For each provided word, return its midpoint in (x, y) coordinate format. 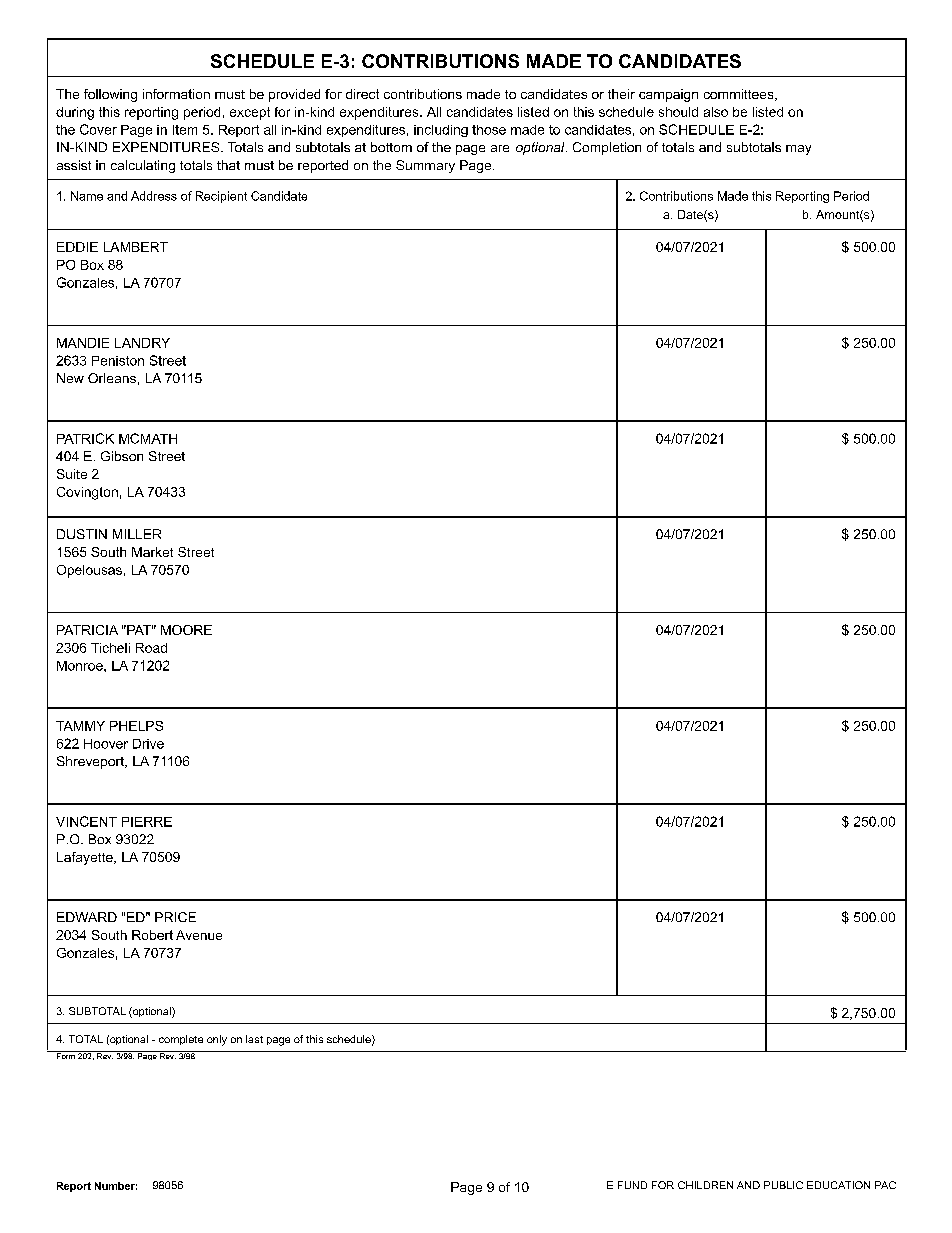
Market (152, 552)
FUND (632, 1185)
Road (151, 648)
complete (181, 1040)
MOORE (186, 630)
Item (185, 130)
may (798, 150)
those (489, 130)
